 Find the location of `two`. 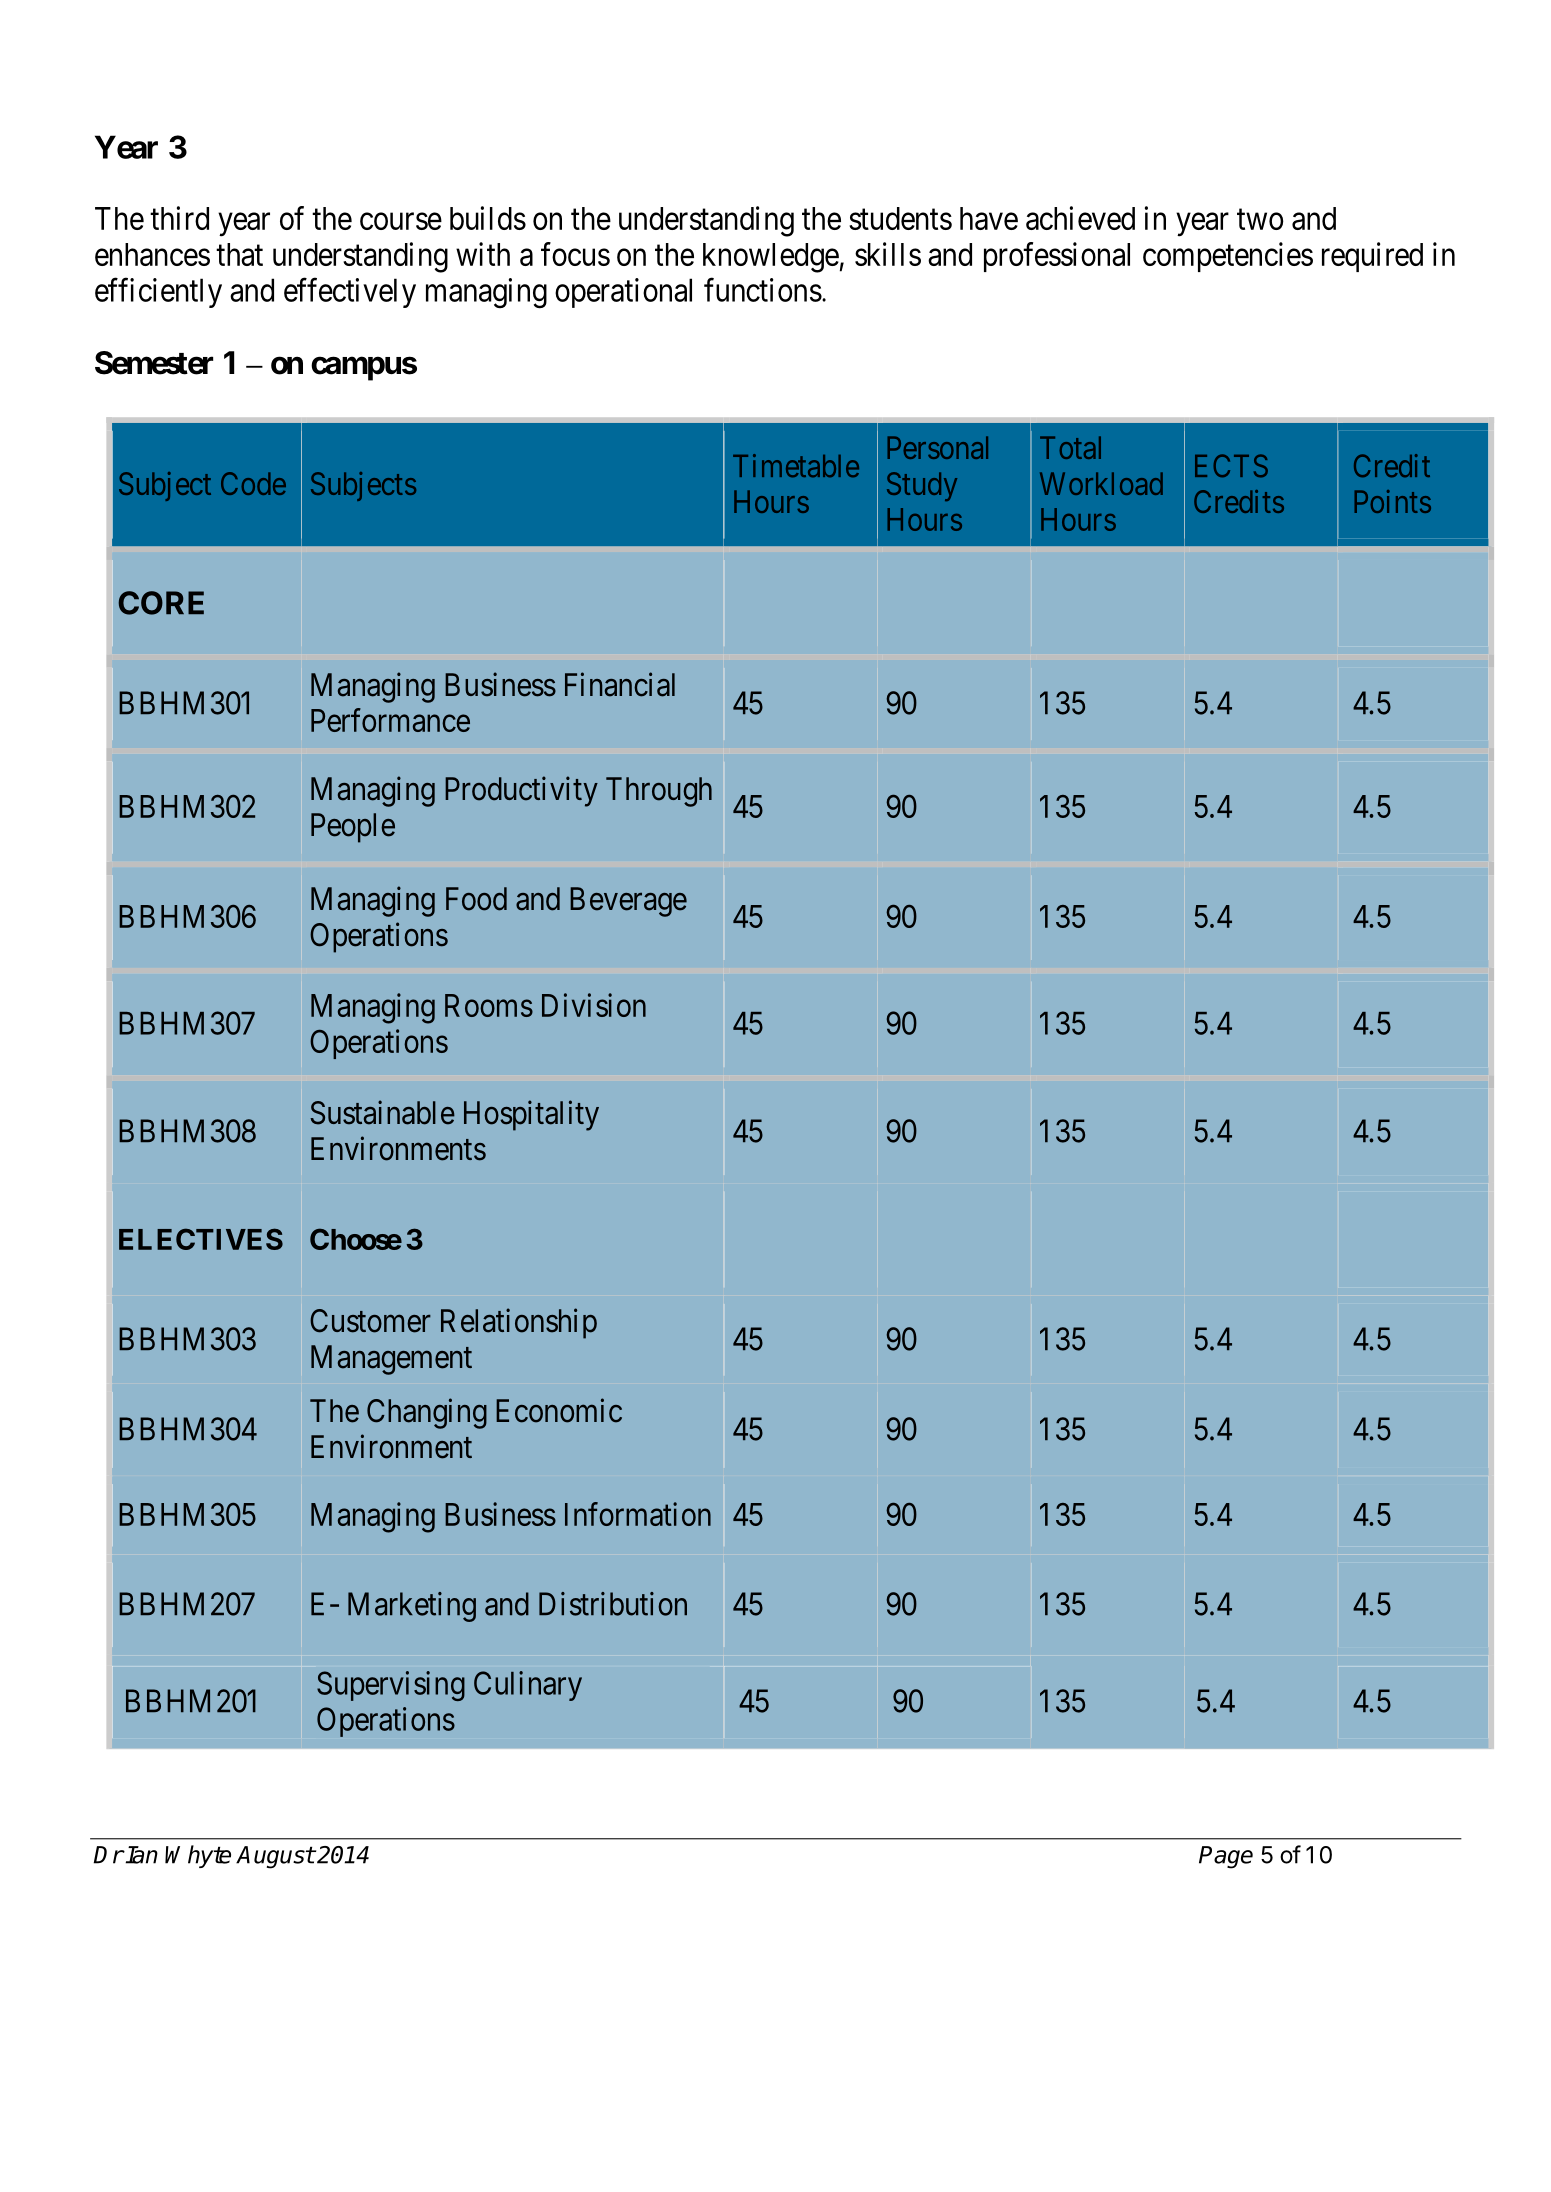

two is located at coordinates (1260, 219).
